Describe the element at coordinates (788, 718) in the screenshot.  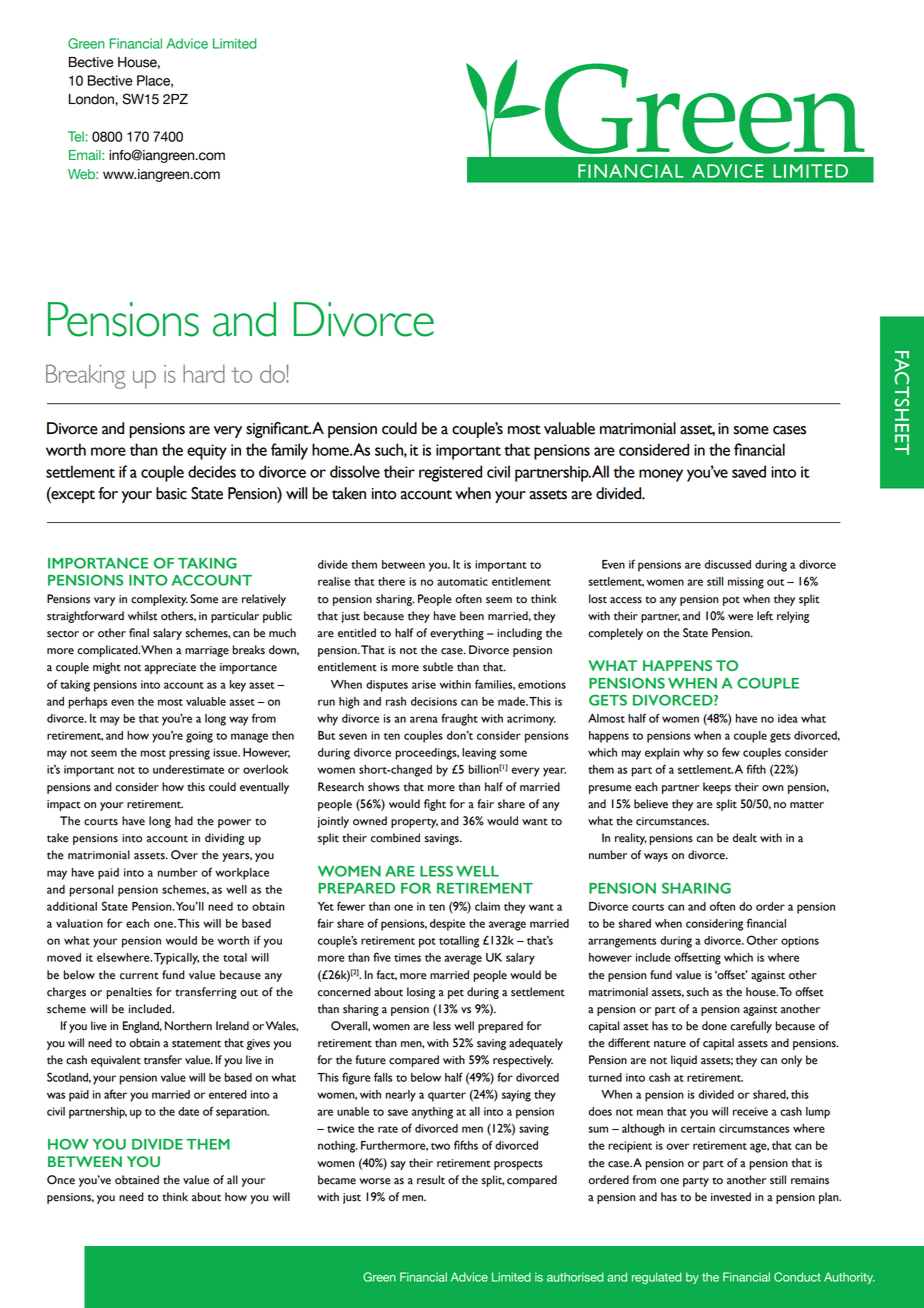
I see `idea` at that location.
